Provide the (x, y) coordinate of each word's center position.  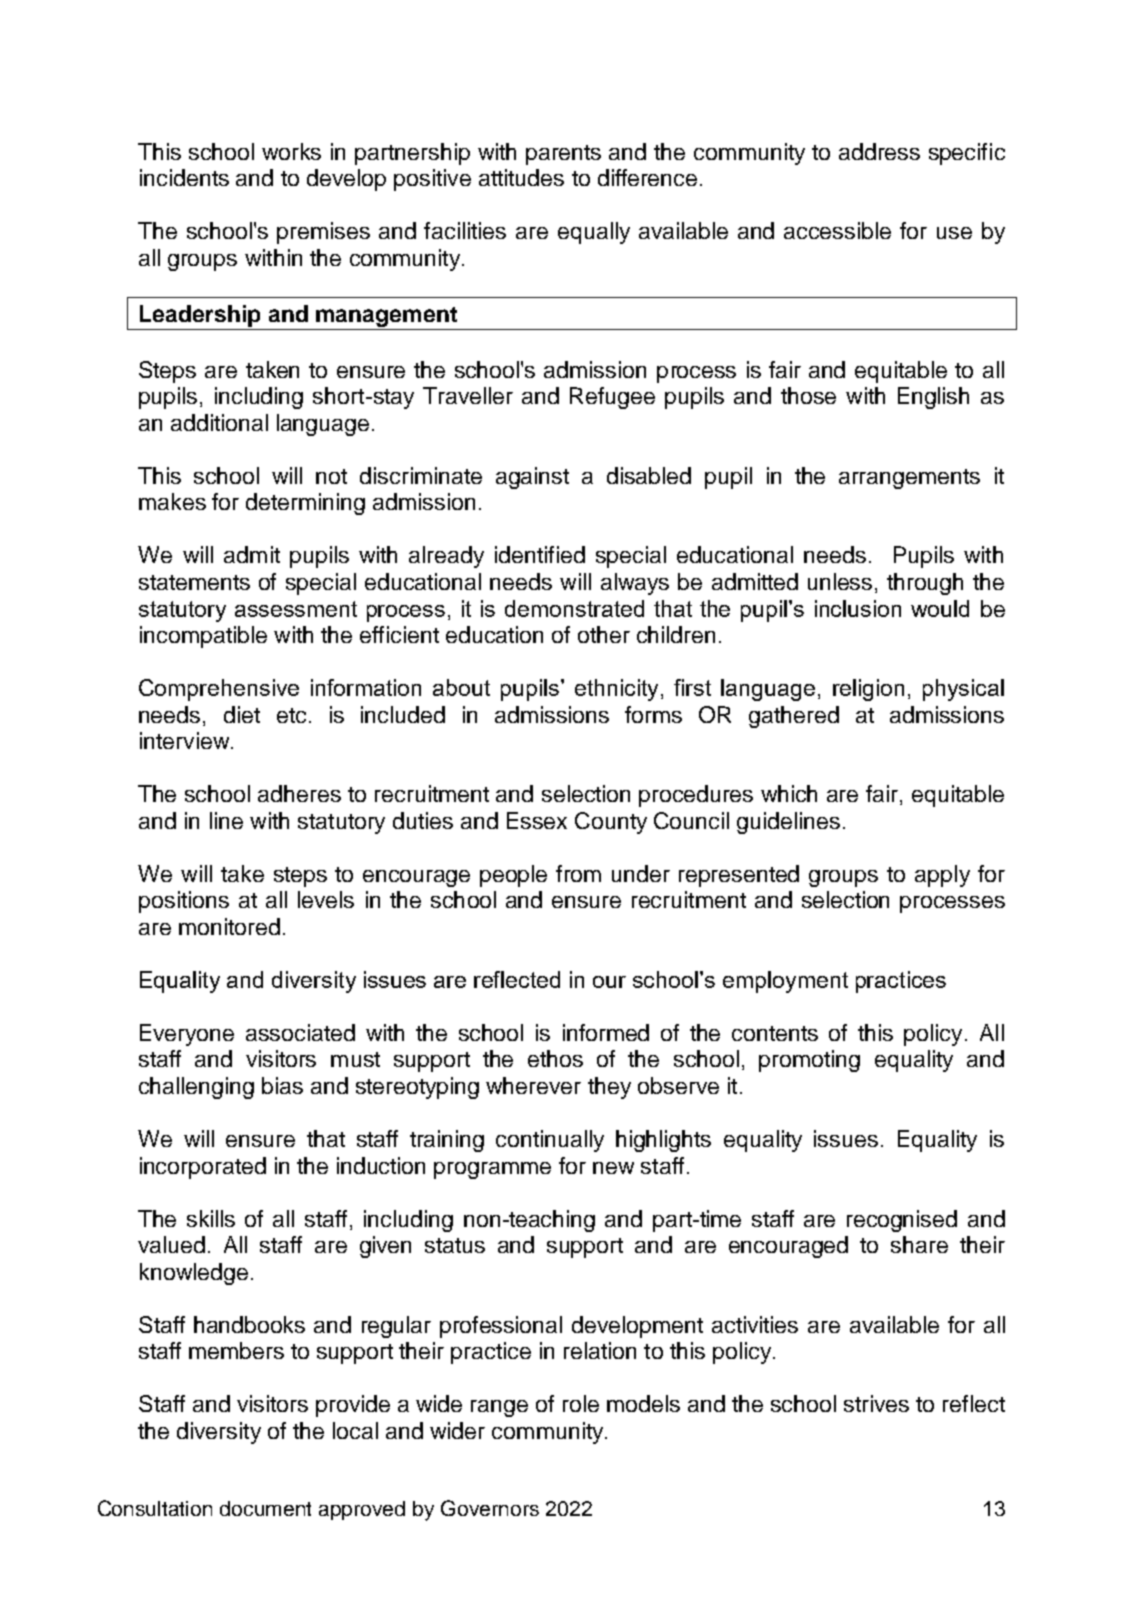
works (291, 151)
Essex (537, 820)
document (265, 1508)
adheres (299, 793)
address (879, 151)
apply (942, 876)
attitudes (521, 177)
